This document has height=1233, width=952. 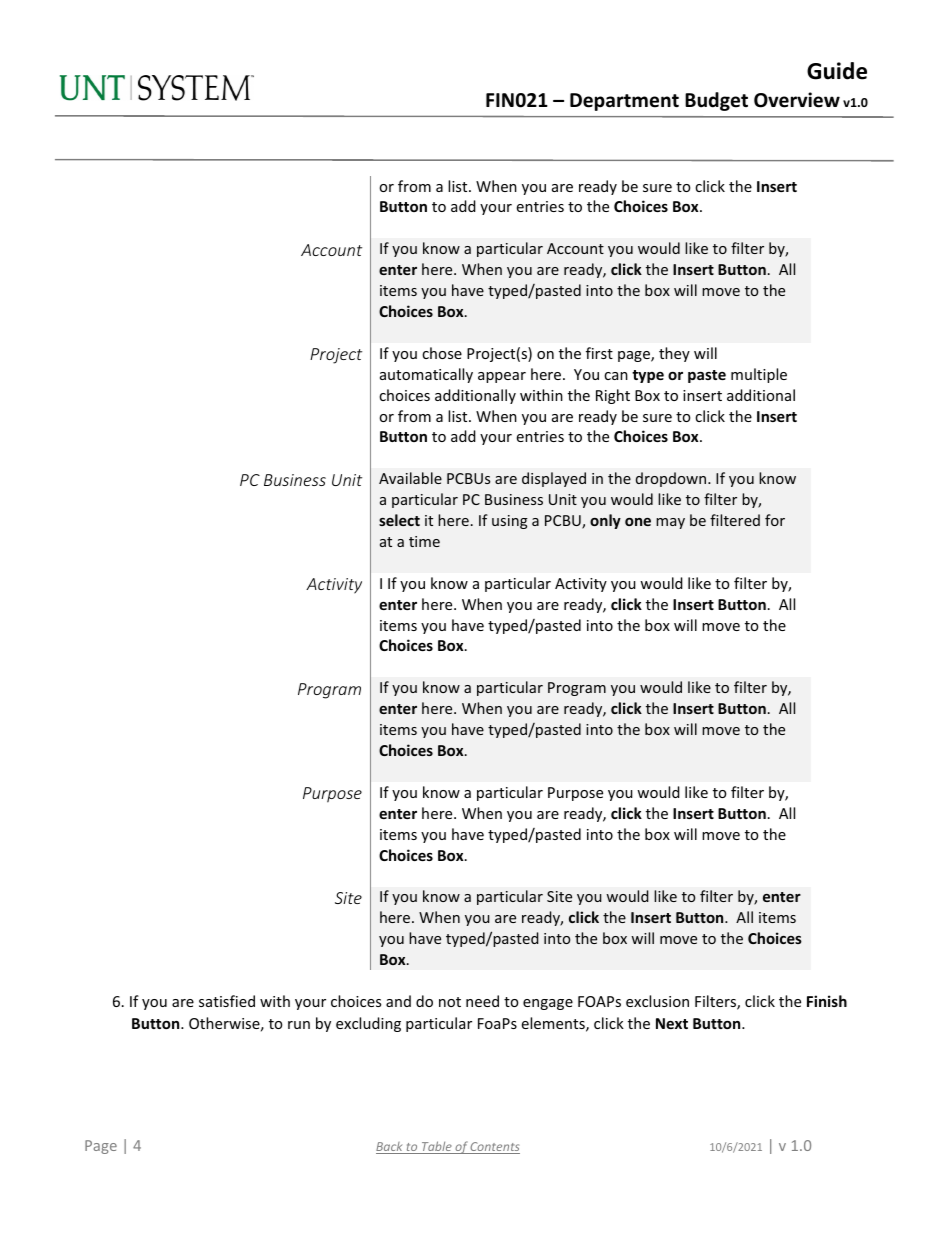 I want to click on Overview, so click(x=797, y=100).
